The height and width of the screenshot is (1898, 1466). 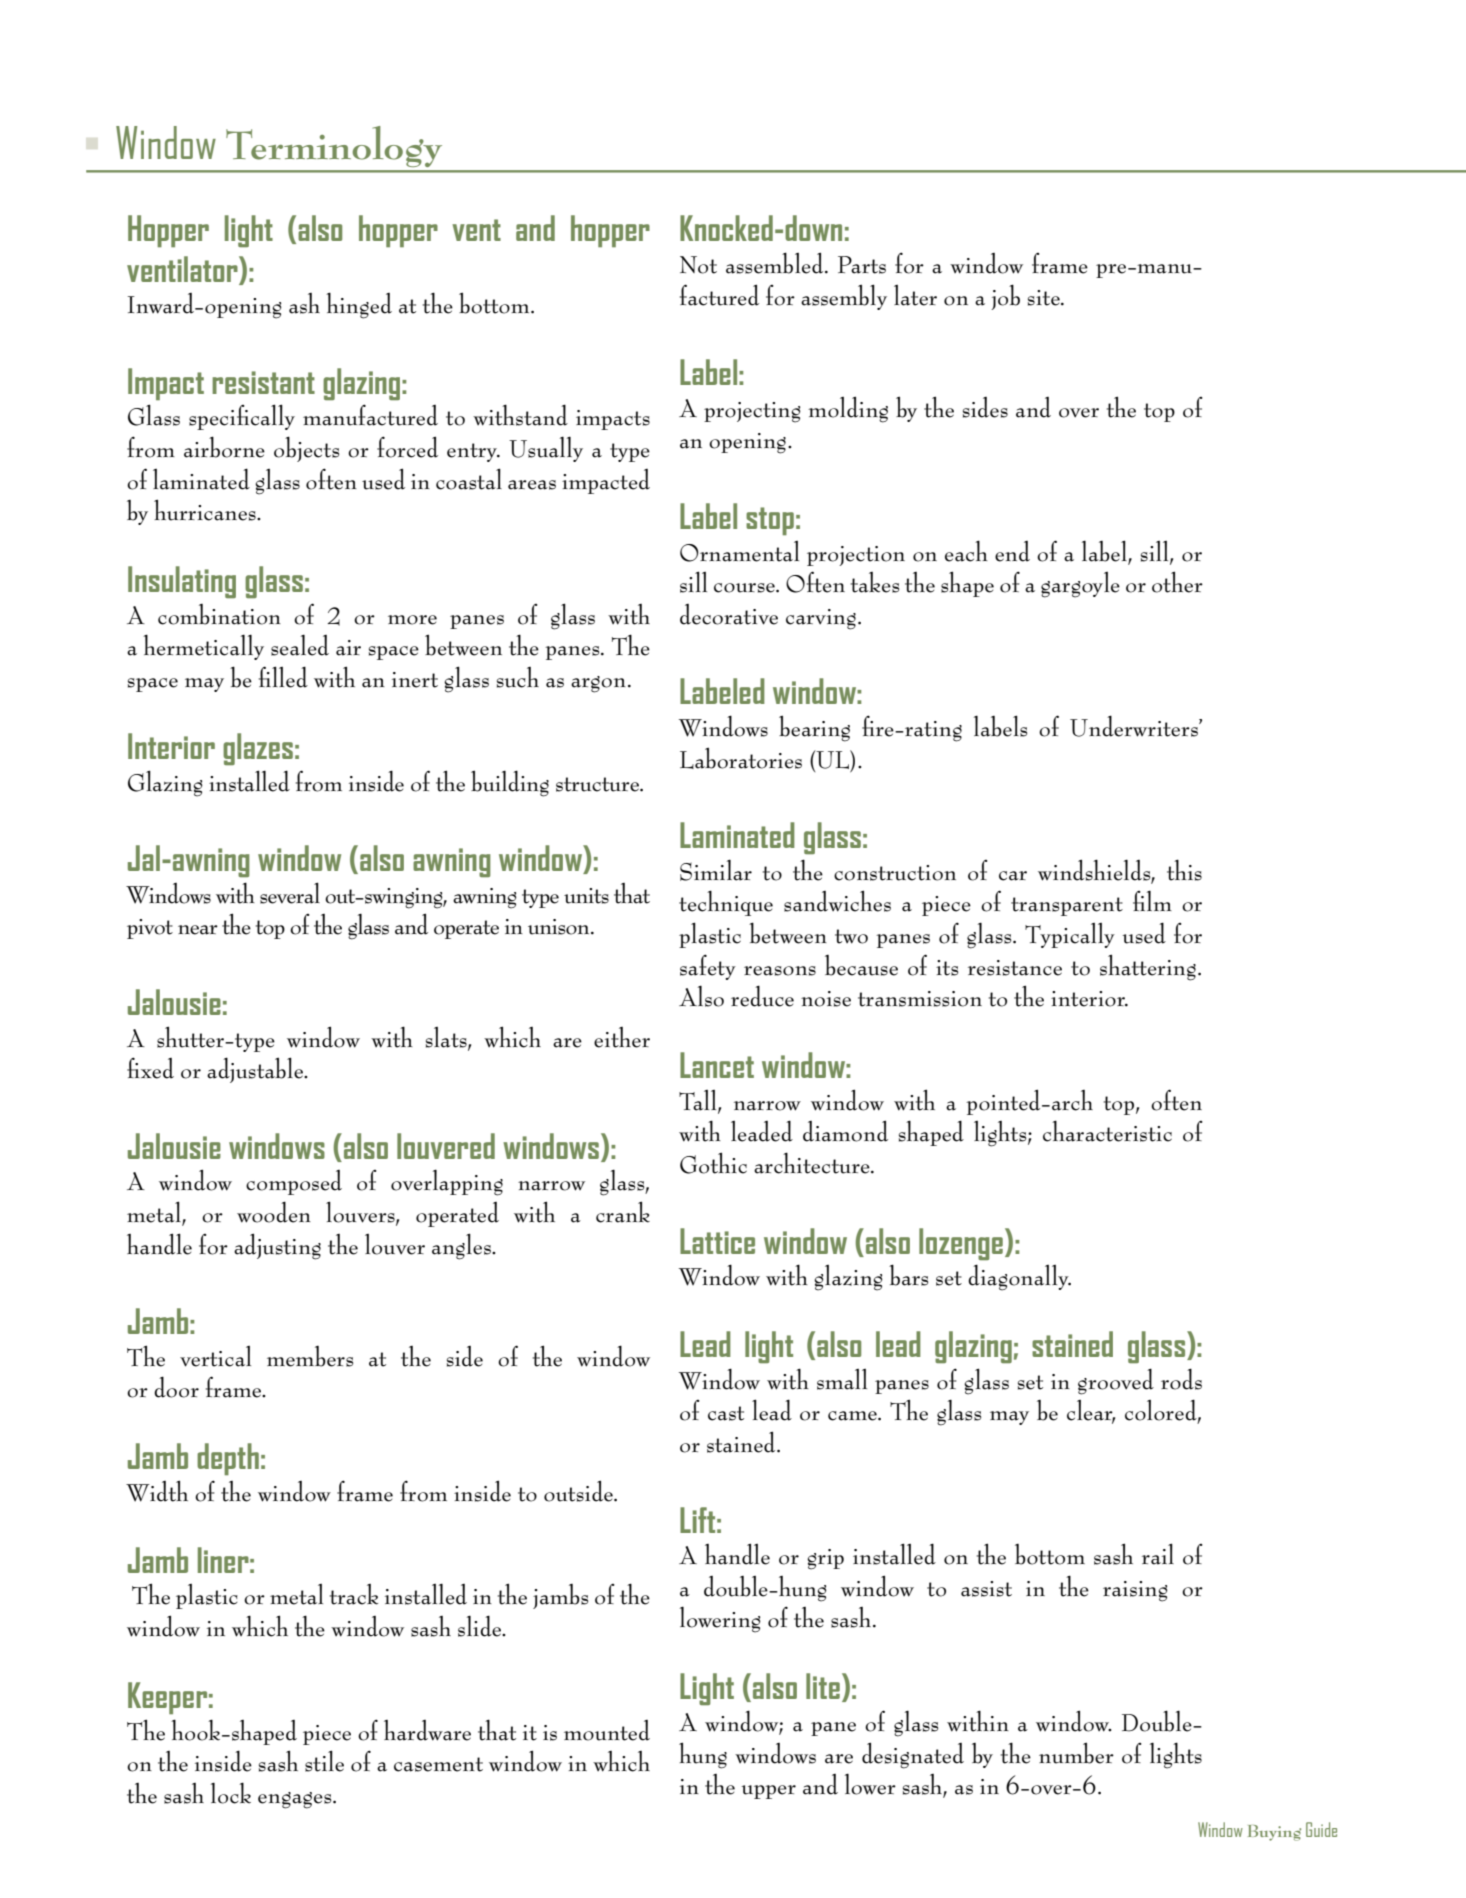 I want to click on assembled, so click(x=776, y=263).
